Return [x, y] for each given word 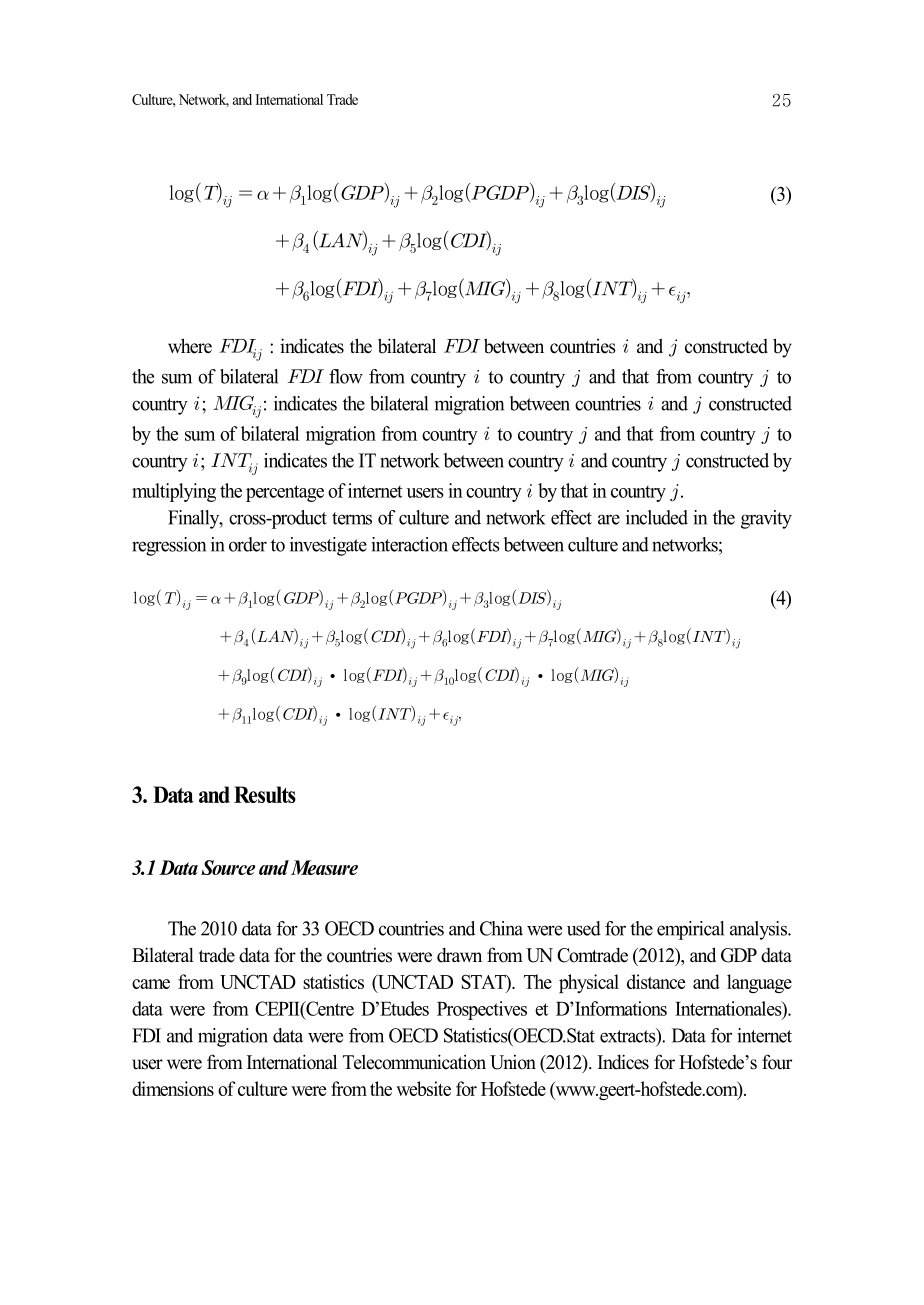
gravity [766, 519]
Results [265, 794]
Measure [324, 867]
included [657, 517]
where [190, 346]
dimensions [173, 1088]
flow [346, 376]
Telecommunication [414, 1062]
